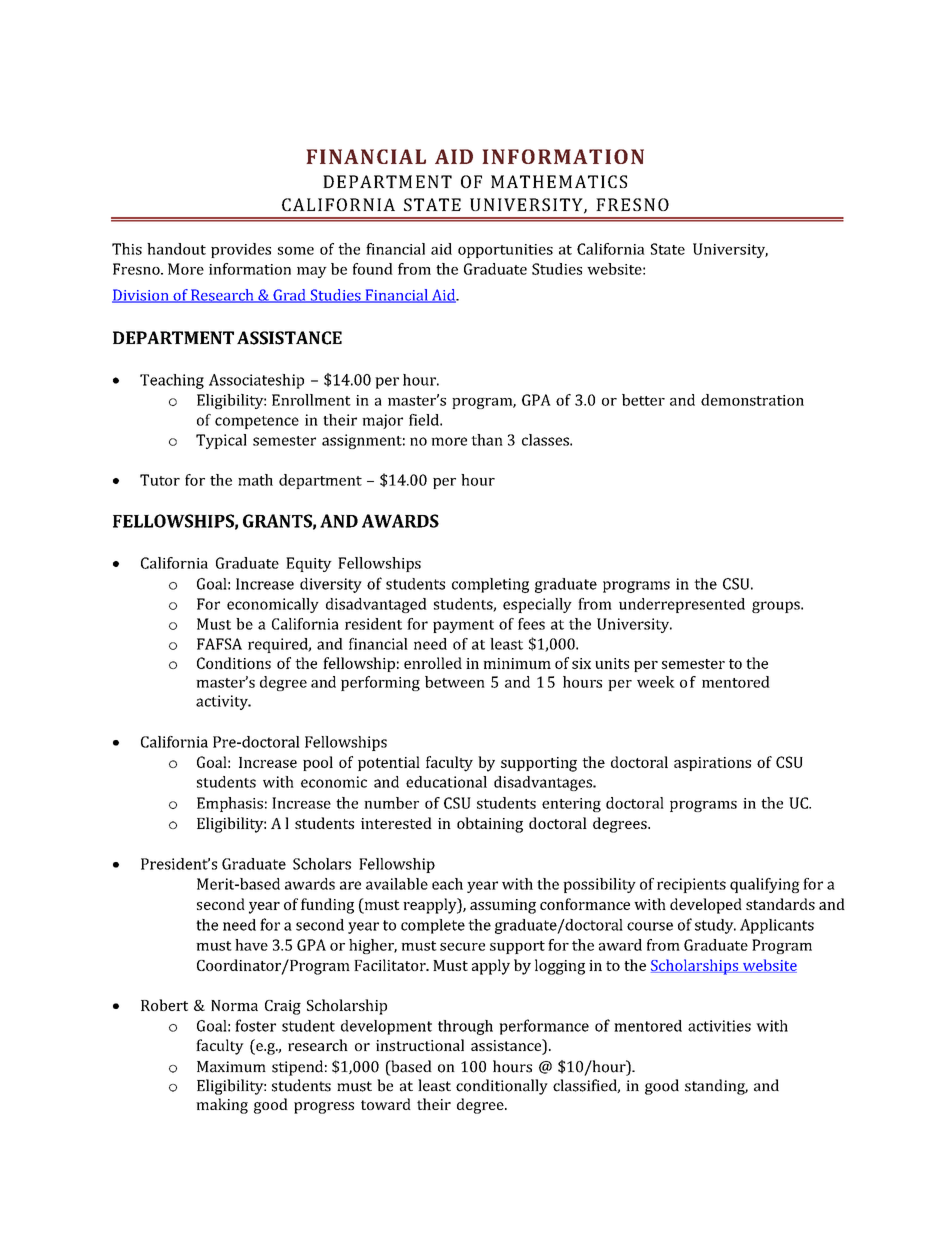 This screenshot has width=952, height=1233. Describe the element at coordinates (502, 1087) in the screenshot. I see `conditionally` at that location.
